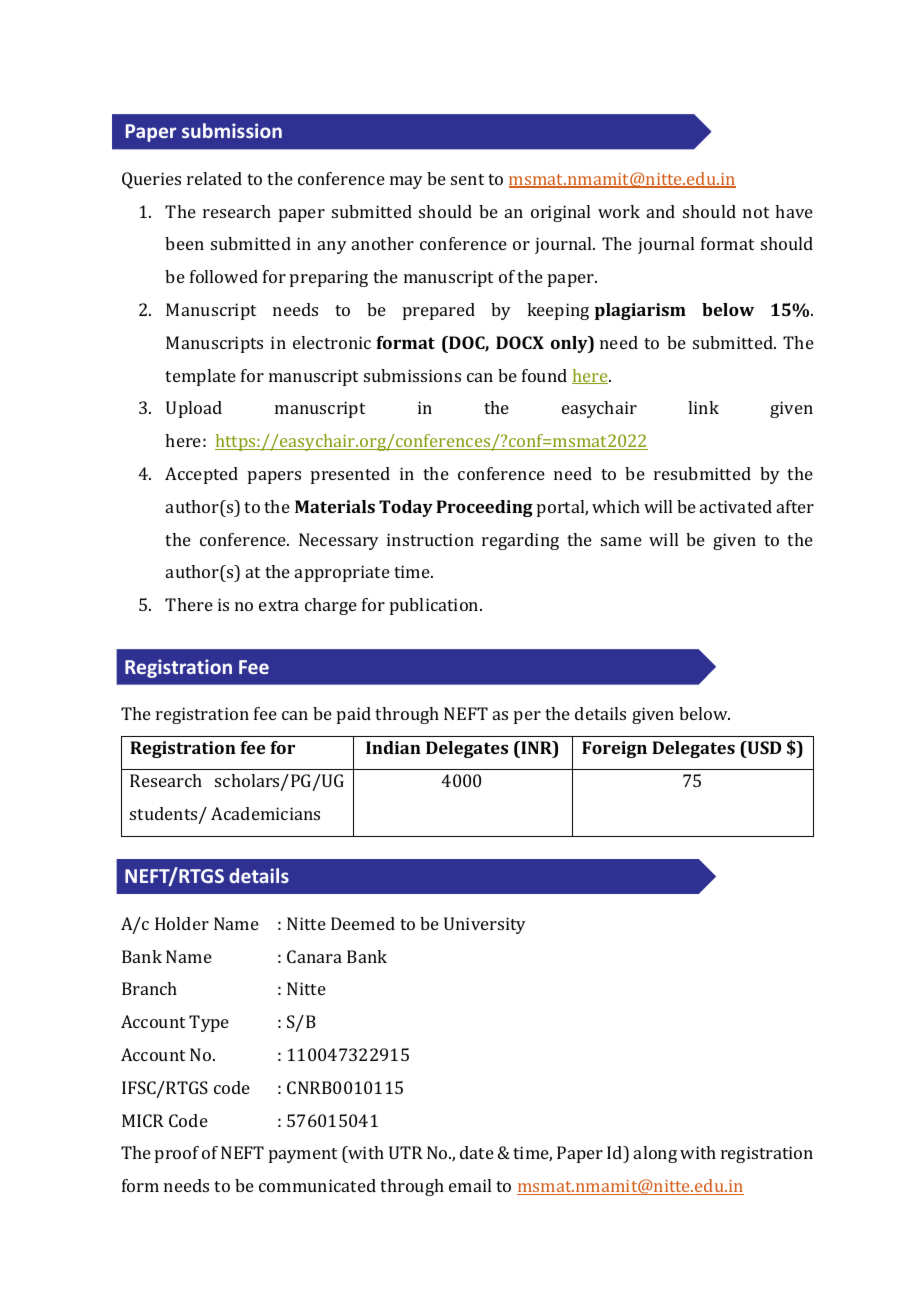  I want to click on related, so click(214, 178).
